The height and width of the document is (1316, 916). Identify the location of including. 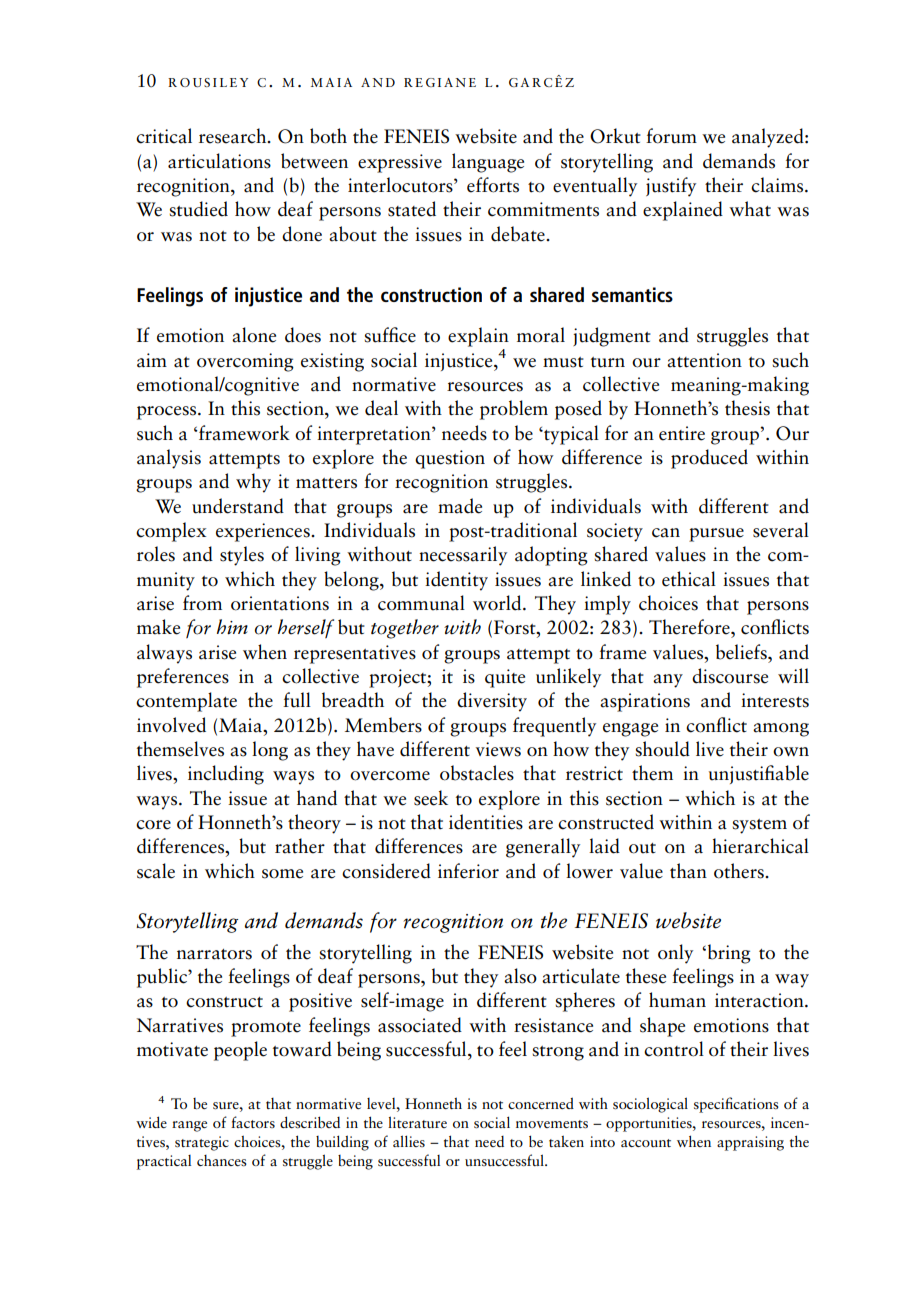
(226, 775).
